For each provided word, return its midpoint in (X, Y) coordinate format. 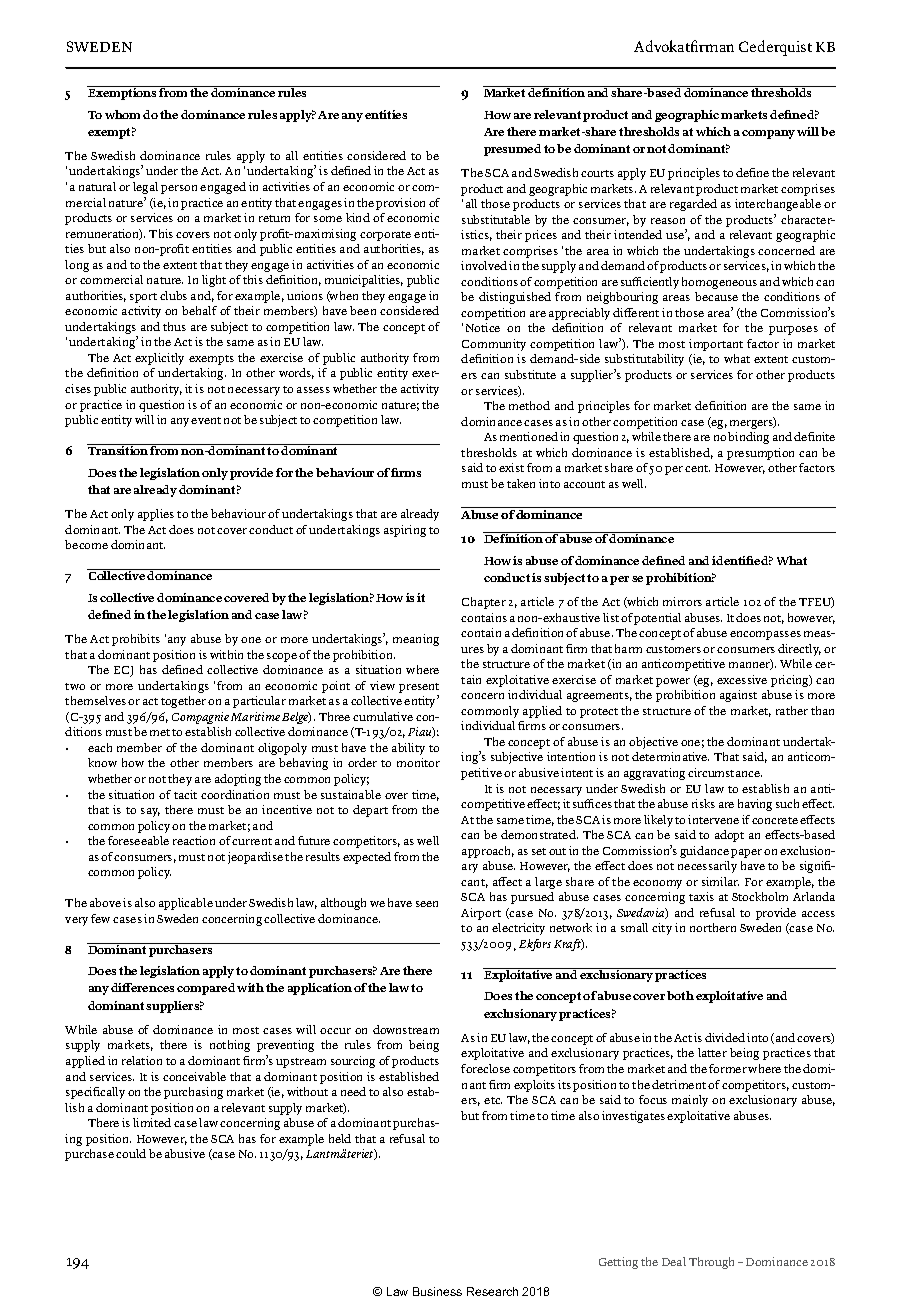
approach (488, 852)
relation (142, 1060)
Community (494, 345)
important (716, 345)
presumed (512, 150)
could (131, 1153)
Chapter (484, 603)
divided (725, 1037)
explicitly (159, 359)
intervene (713, 819)
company (768, 134)
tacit (185, 794)
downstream (406, 1029)
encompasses (765, 635)
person (179, 189)
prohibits (136, 640)
